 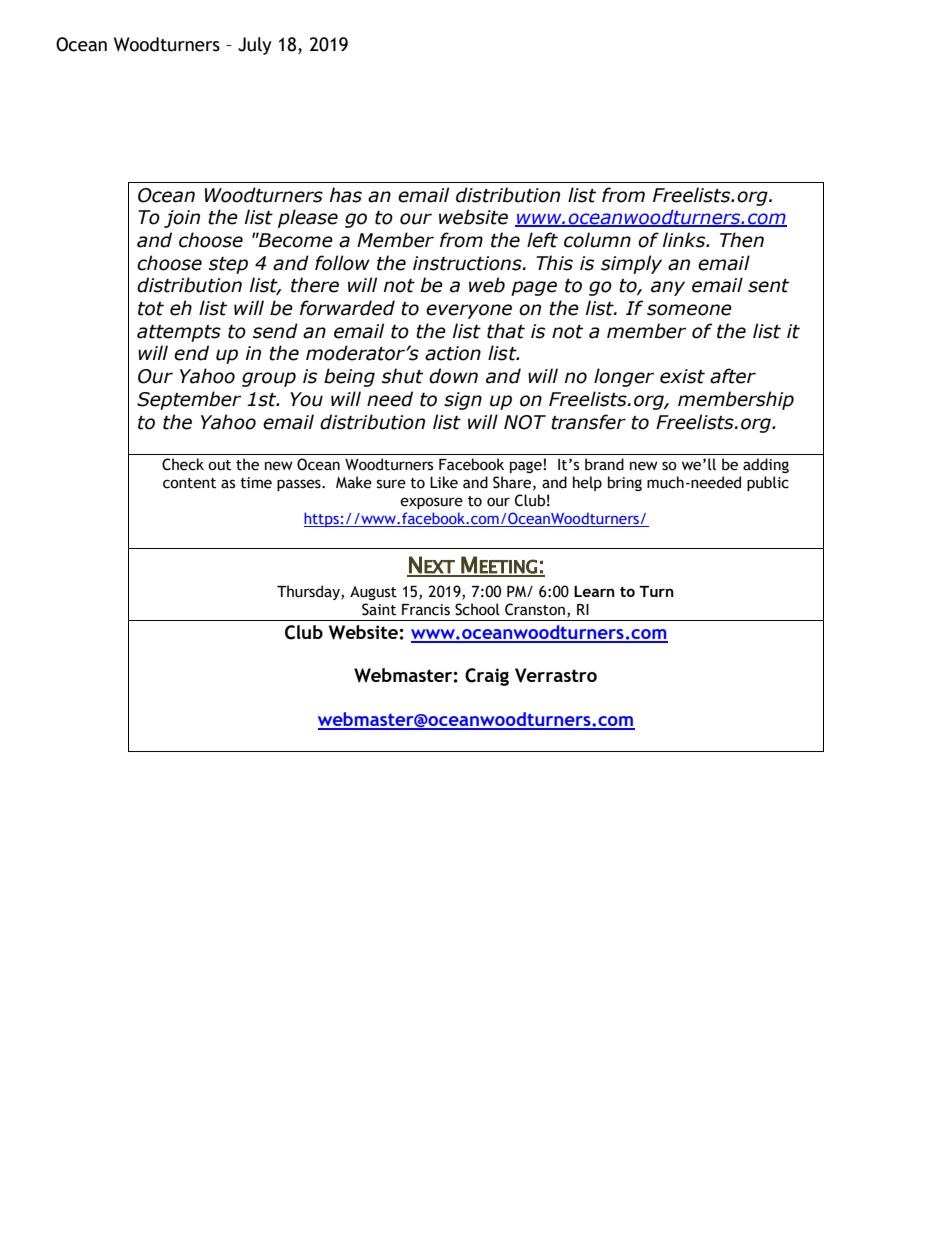 I want to click on left, so click(x=542, y=240).
